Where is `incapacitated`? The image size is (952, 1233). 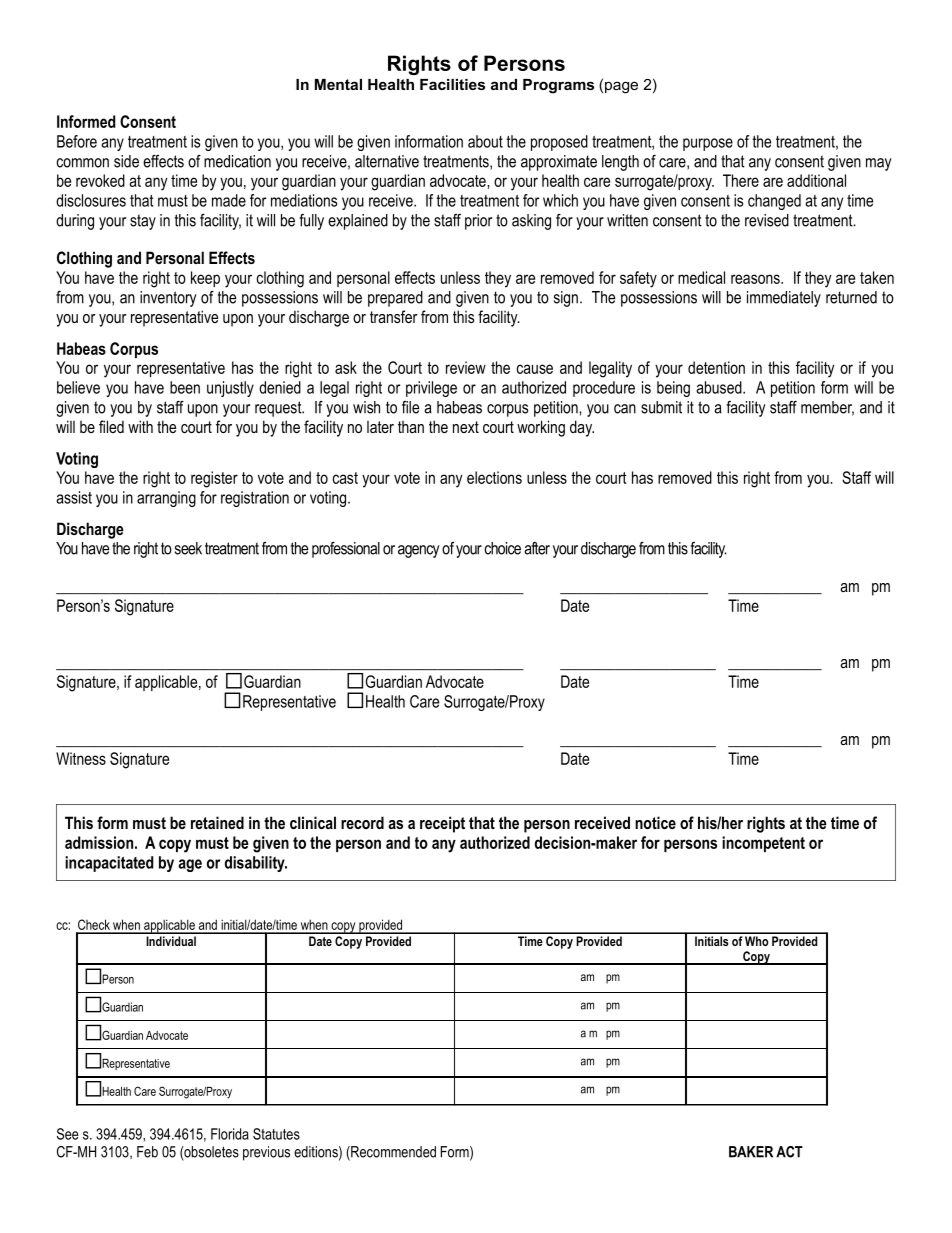 incapacitated is located at coordinates (109, 864).
